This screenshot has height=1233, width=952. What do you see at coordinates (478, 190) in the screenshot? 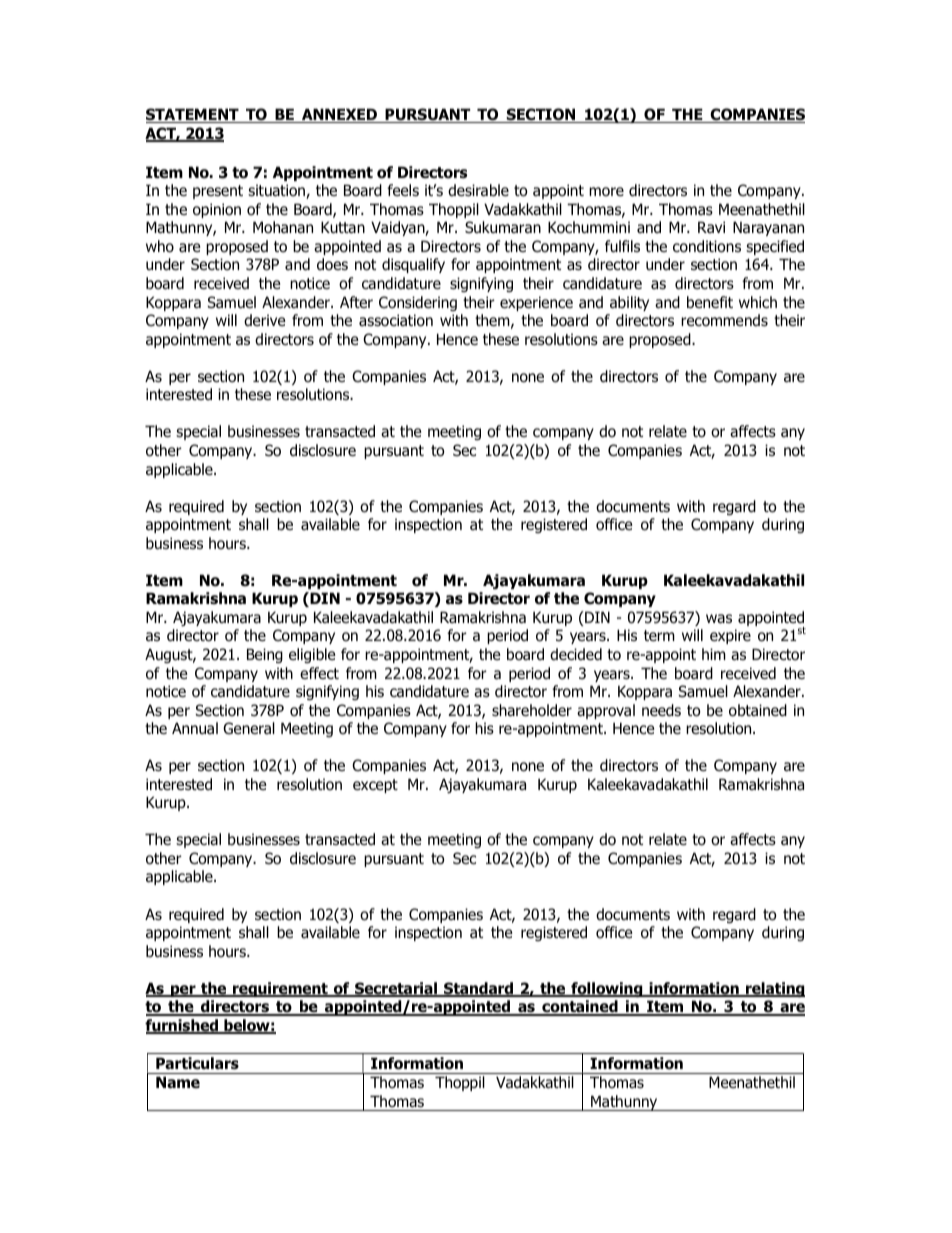
I see `desirable` at bounding box center [478, 190].
